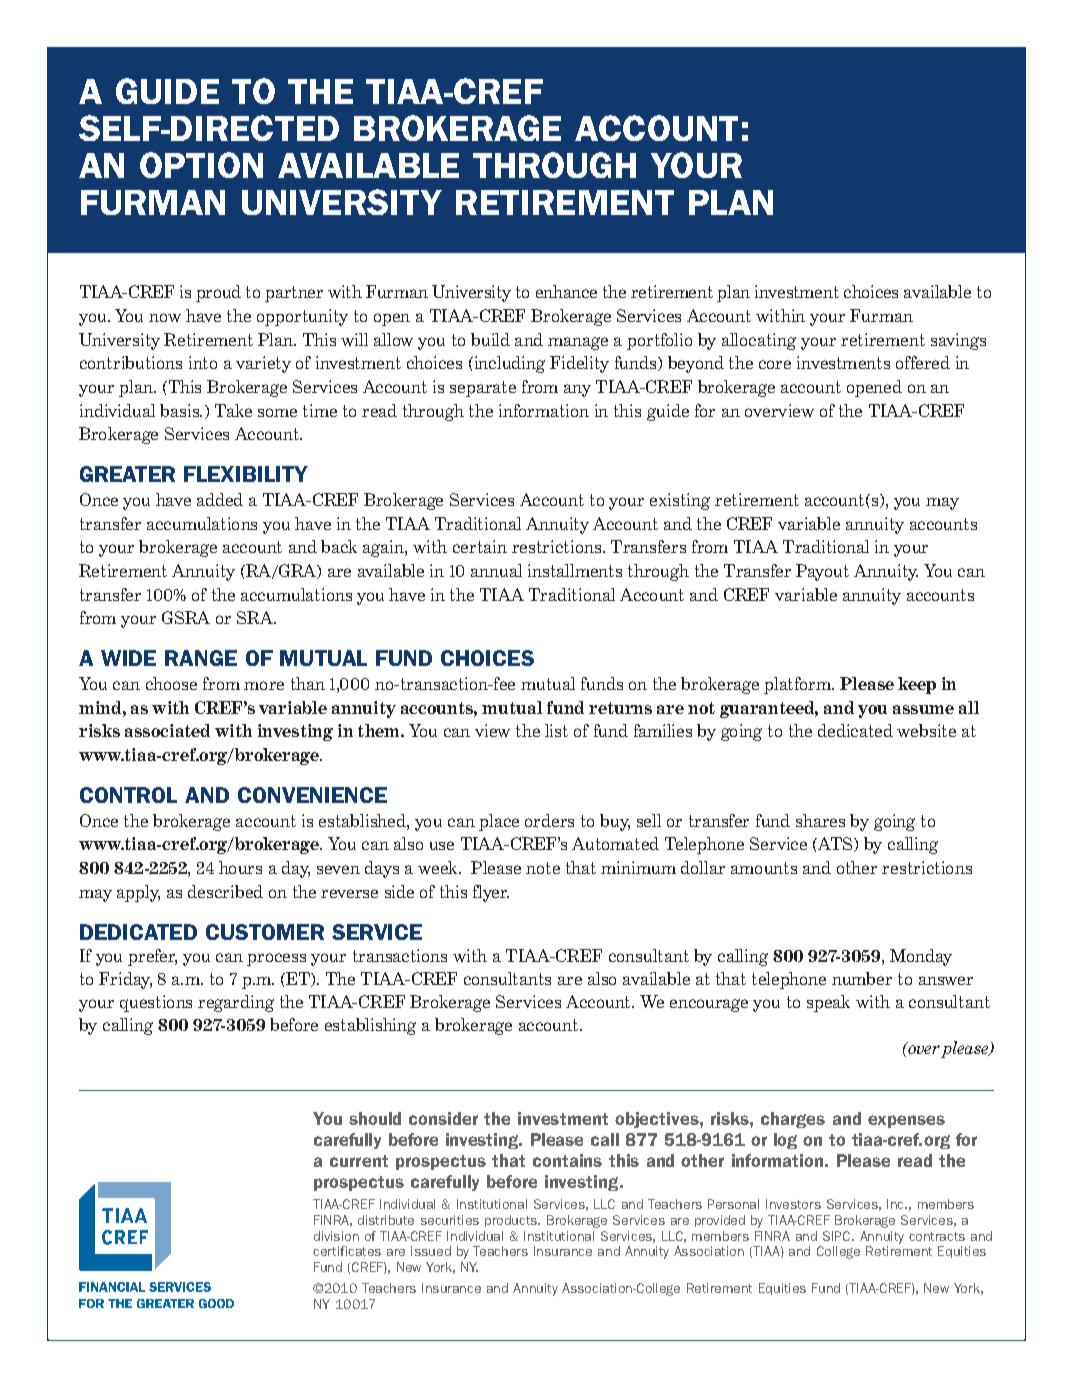 This document has height=1388, width=1073. What do you see at coordinates (566, 291) in the document?
I see `enhance` at bounding box center [566, 291].
